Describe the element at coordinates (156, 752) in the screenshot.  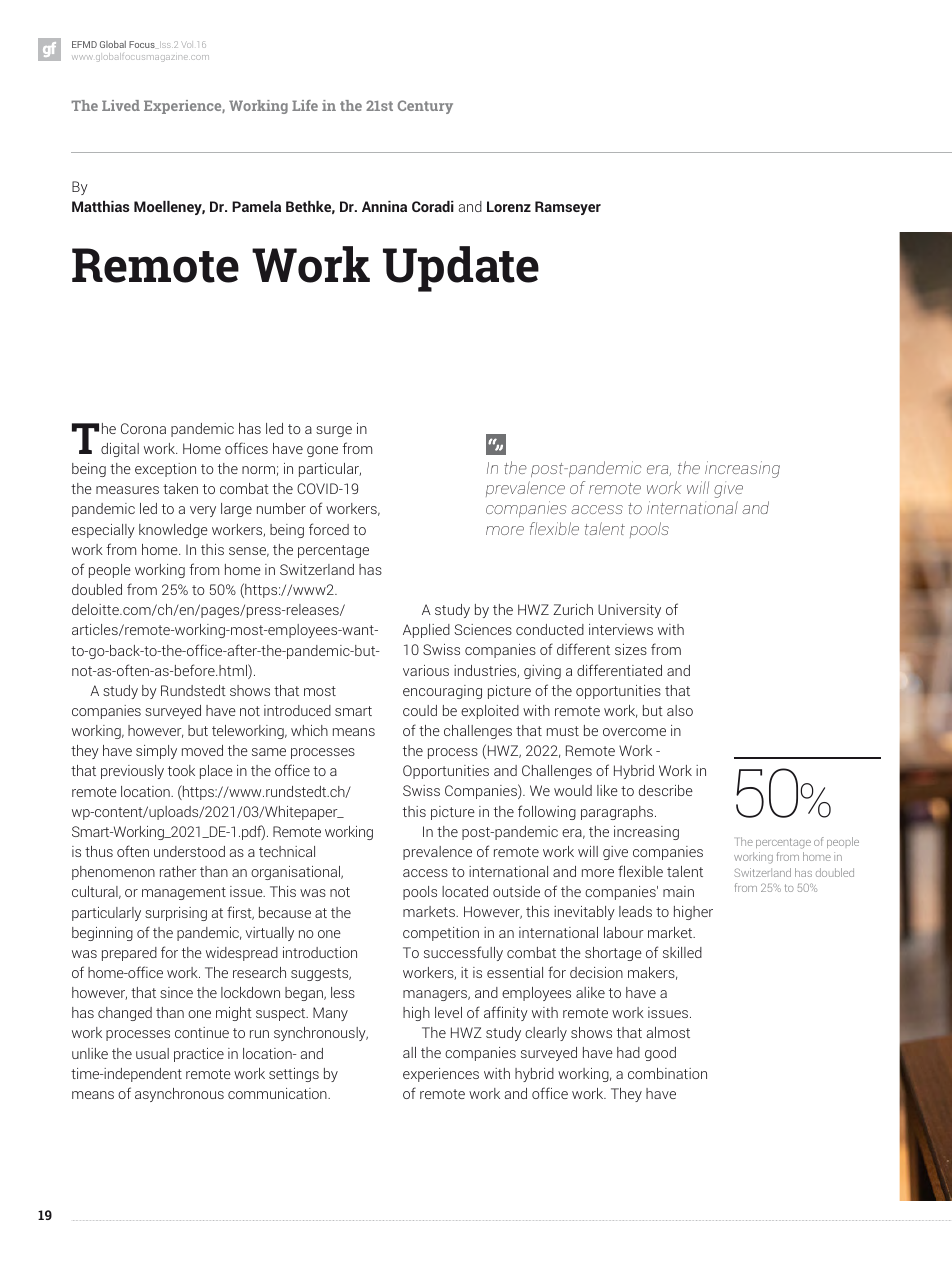
I see `simply` at that location.
